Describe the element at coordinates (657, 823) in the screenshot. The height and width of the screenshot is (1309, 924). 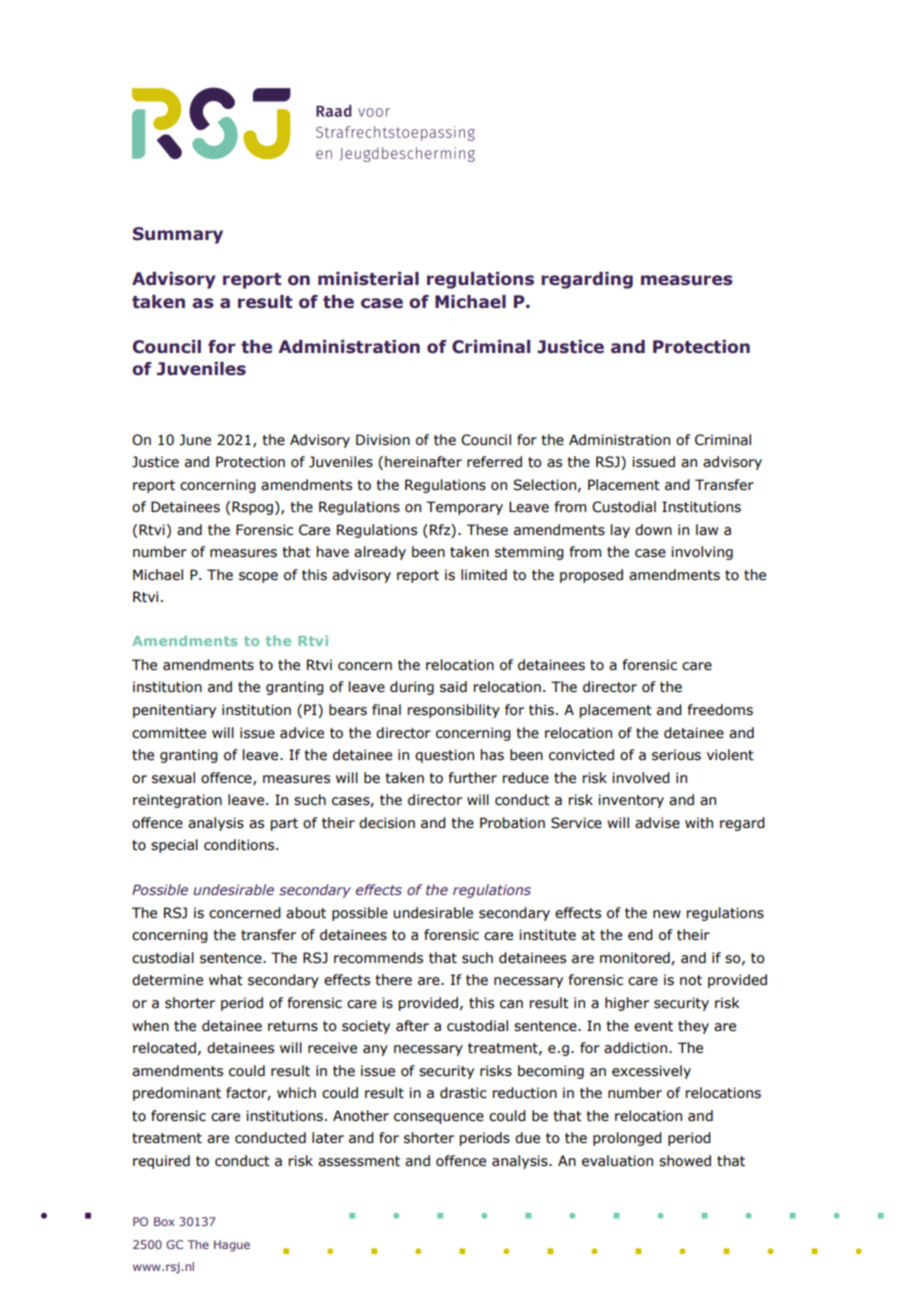
I see `advise` at that location.
